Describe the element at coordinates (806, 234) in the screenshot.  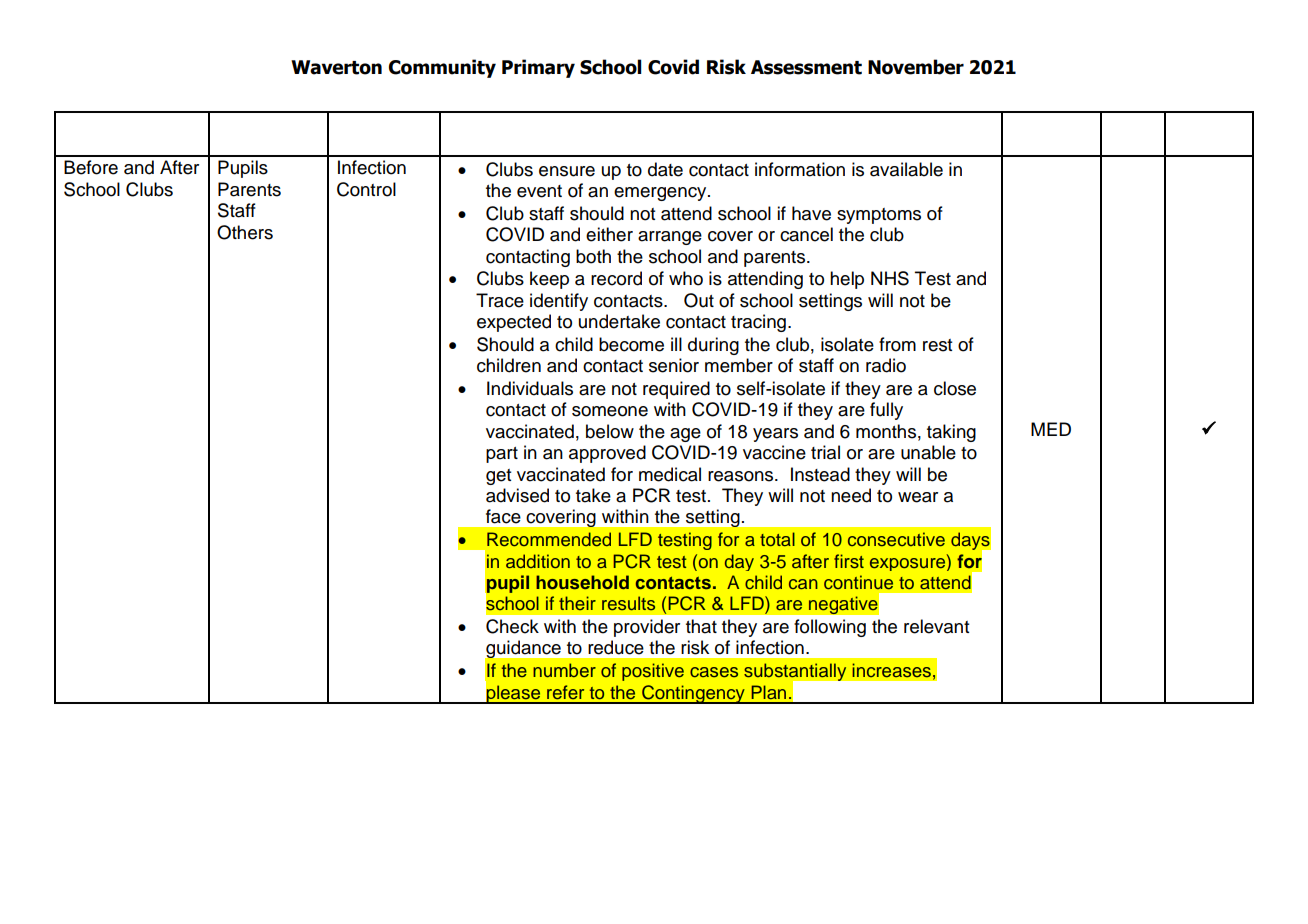
I see `cancel` at that location.
